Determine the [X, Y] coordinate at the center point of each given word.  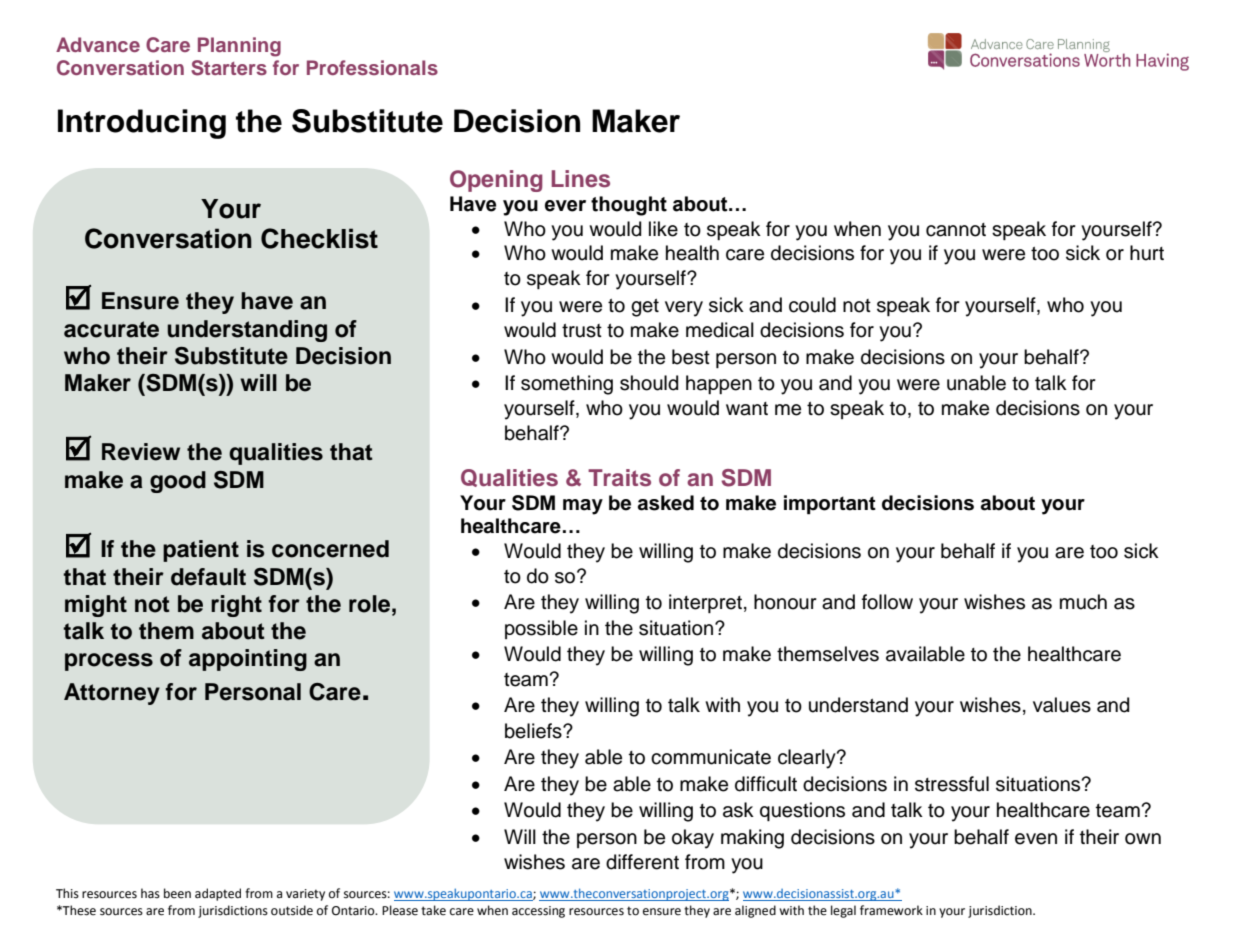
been [177, 893]
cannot [956, 230]
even [1036, 839]
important [830, 505]
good [178, 482]
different [642, 862]
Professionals [372, 67]
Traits [619, 478]
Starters [229, 68]
